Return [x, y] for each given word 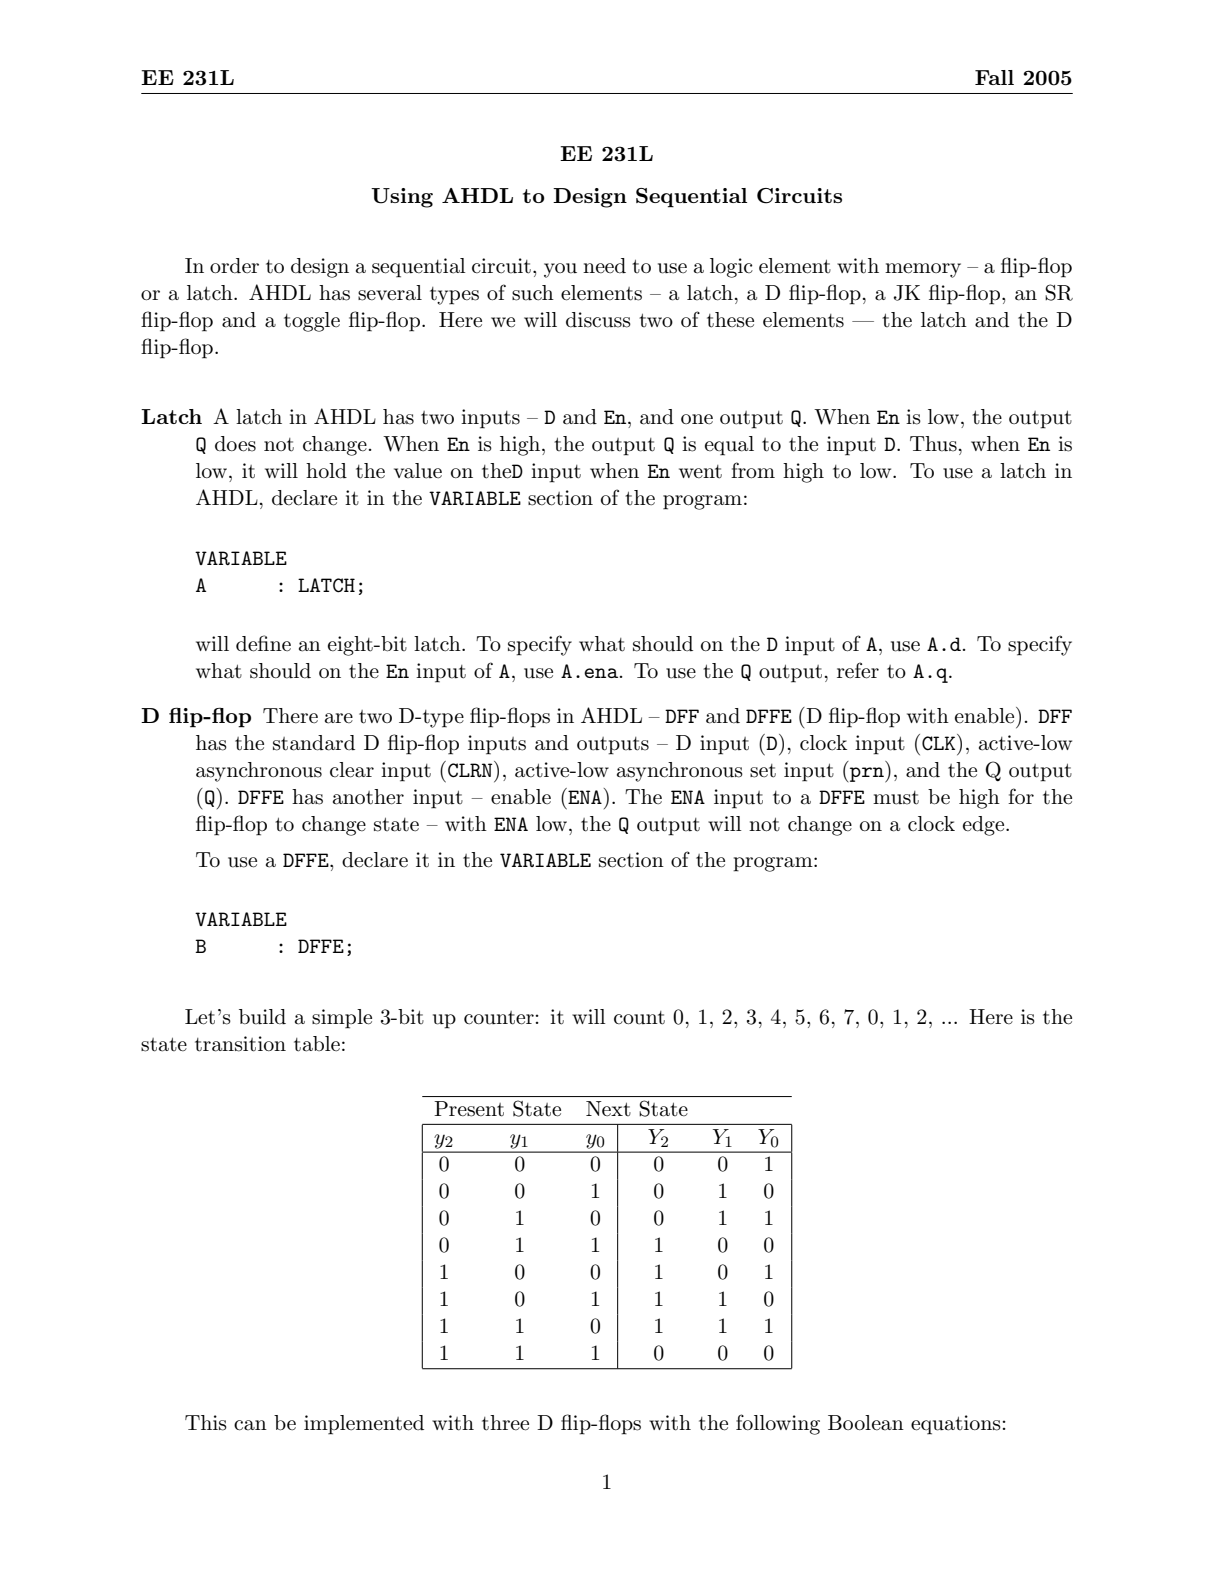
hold [326, 471]
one [697, 419]
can [250, 1425]
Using [402, 198]
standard [314, 743]
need [604, 266]
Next [608, 1109]
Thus [933, 444]
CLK [940, 742]
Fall [994, 77]
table [317, 1044]
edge [985, 826]
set [763, 771]
